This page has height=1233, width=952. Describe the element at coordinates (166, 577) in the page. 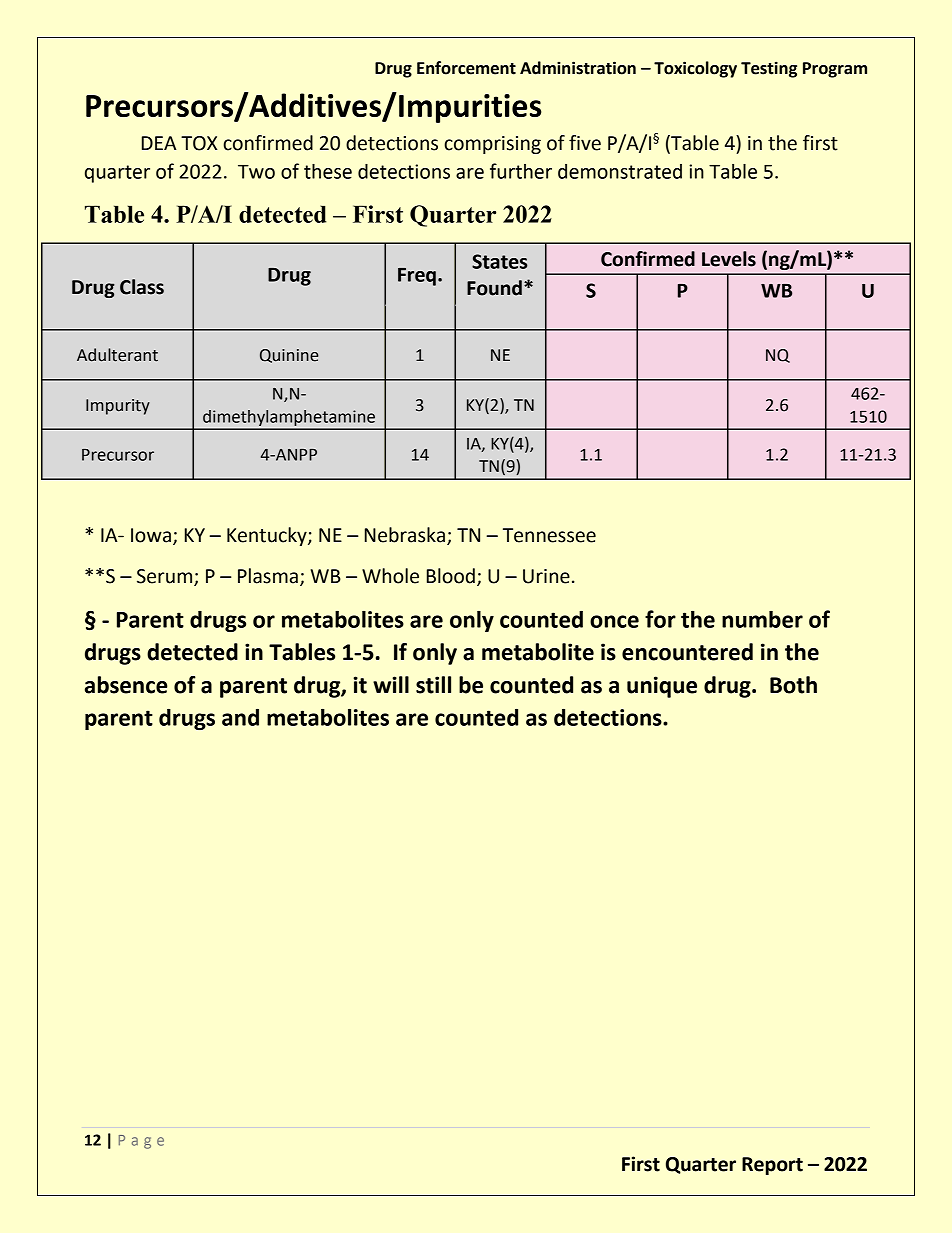

I see `Serum` at that location.
